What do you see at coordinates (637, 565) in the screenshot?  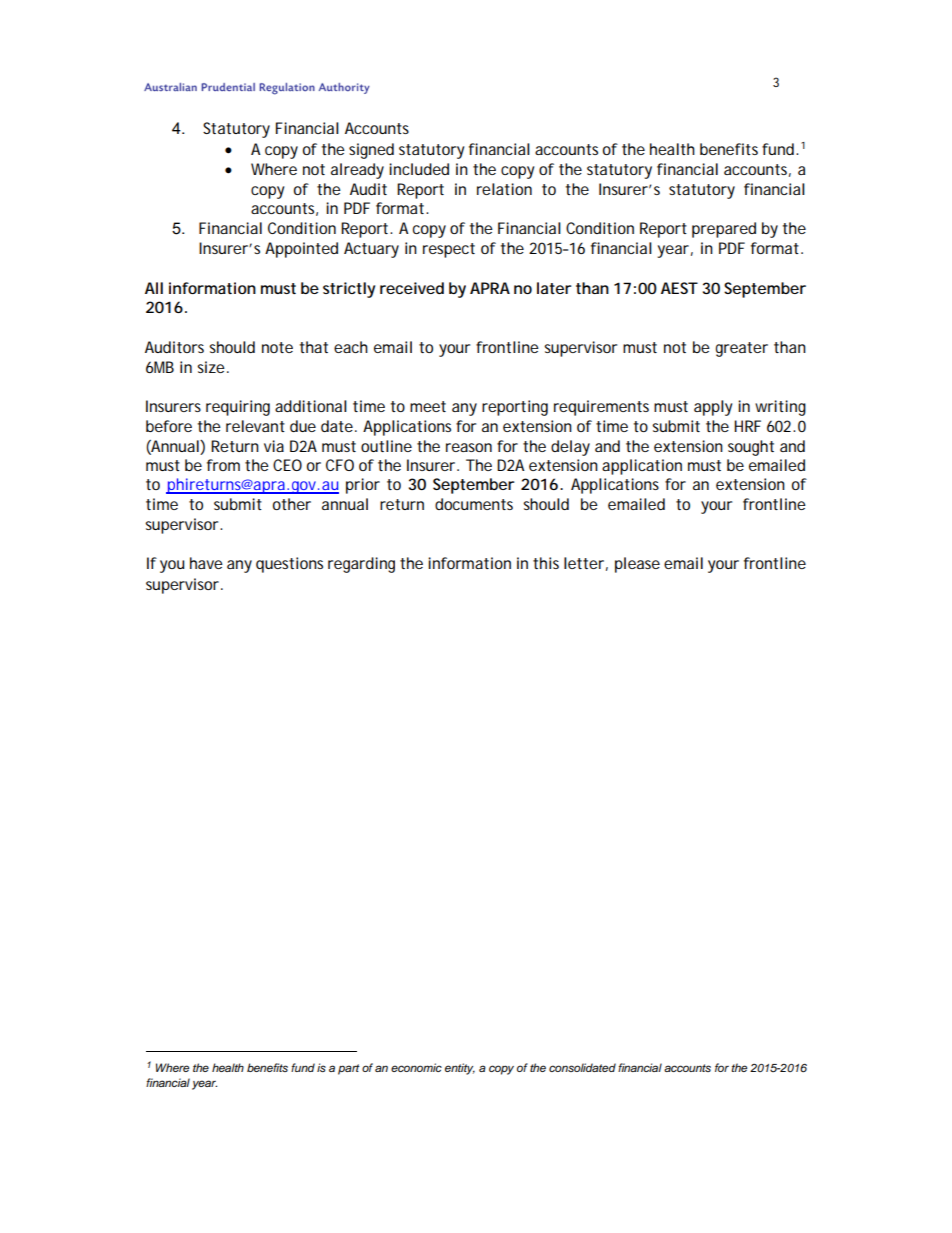 I see `please` at bounding box center [637, 565].
